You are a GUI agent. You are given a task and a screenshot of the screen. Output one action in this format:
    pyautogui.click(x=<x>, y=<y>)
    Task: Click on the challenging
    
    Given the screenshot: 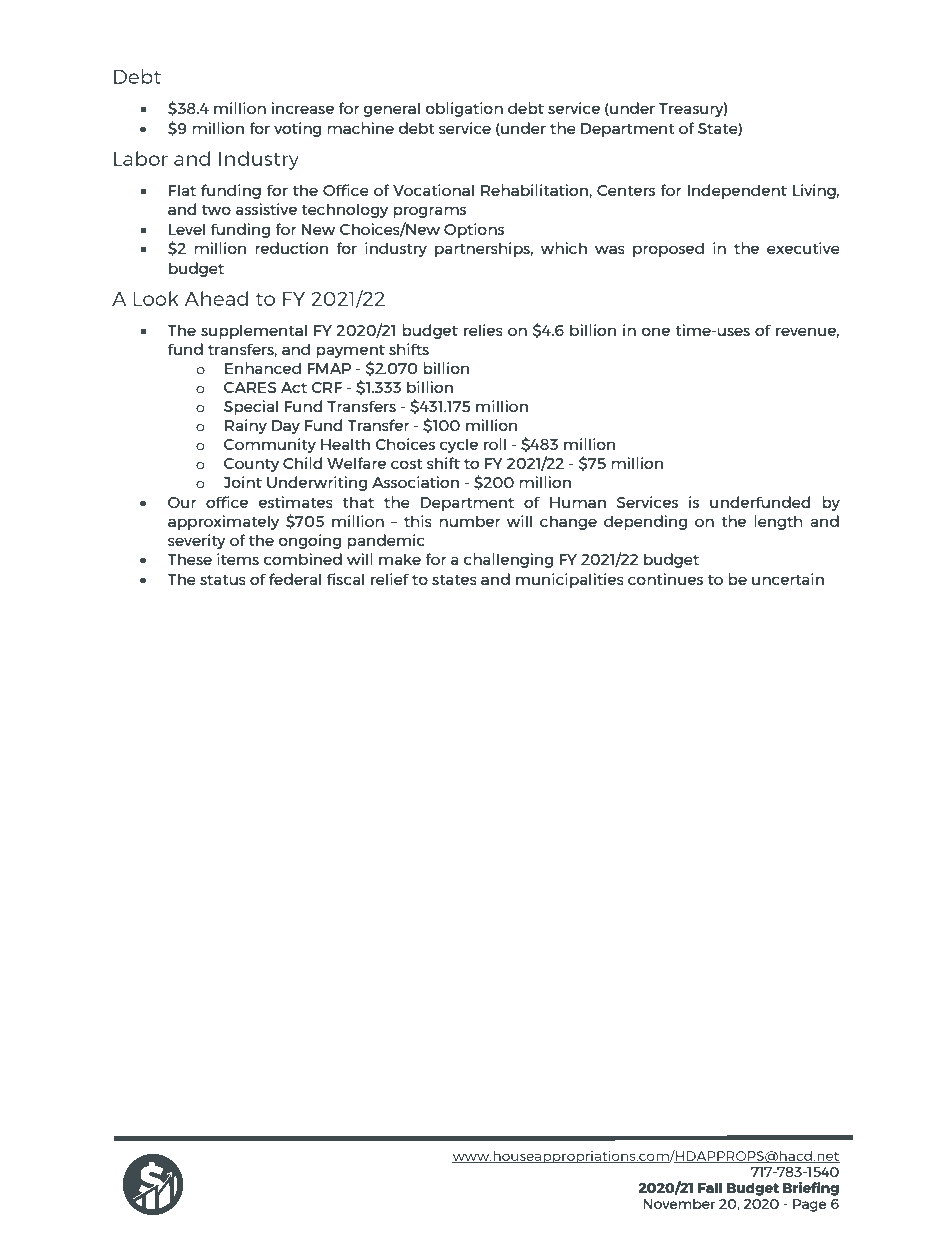 What is the action you would take?
    pyautogui.click(x=508, y=560)
